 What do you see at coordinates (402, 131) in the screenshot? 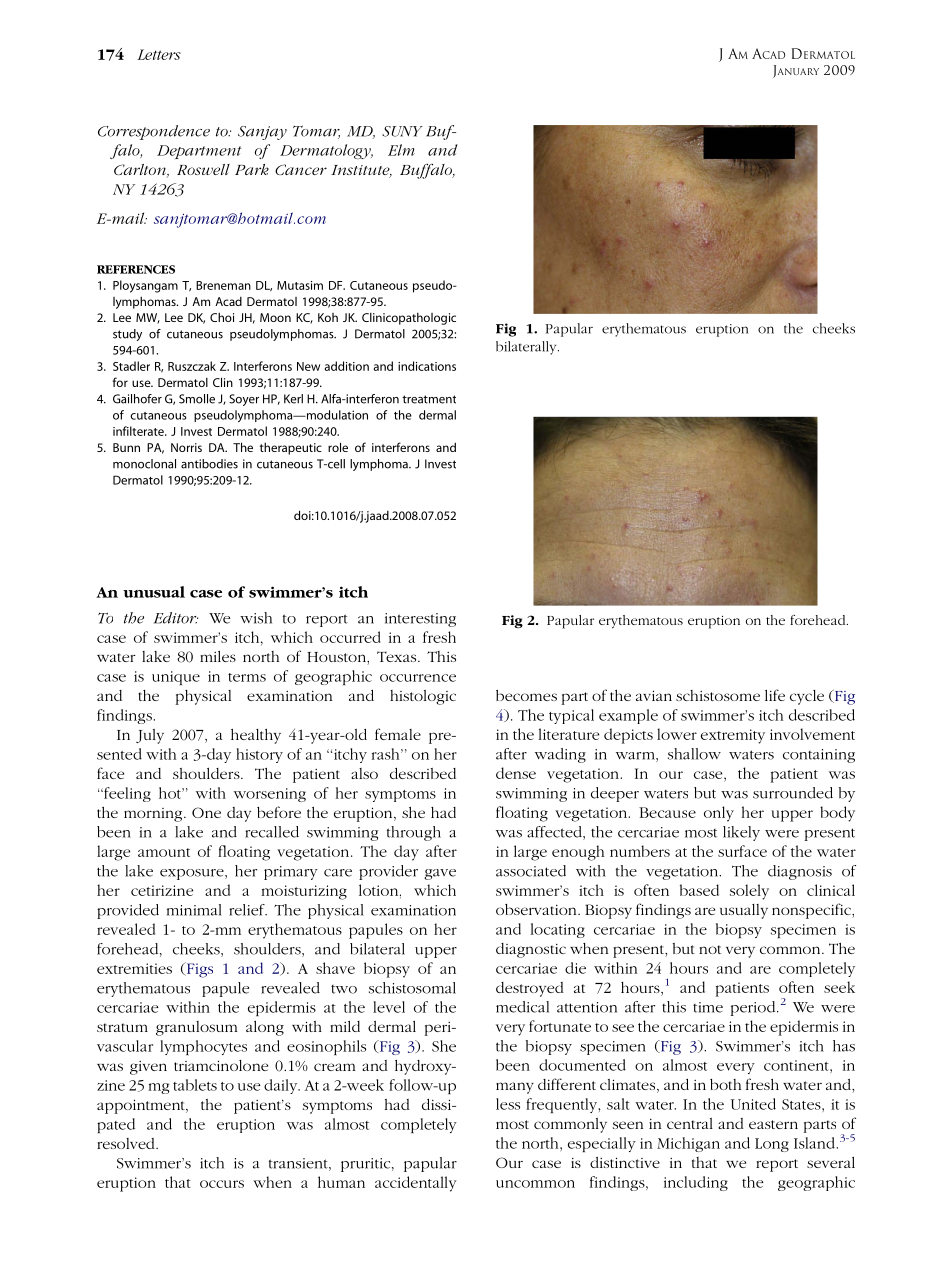
I see `SUNY` at bounding box center [402, 131].
